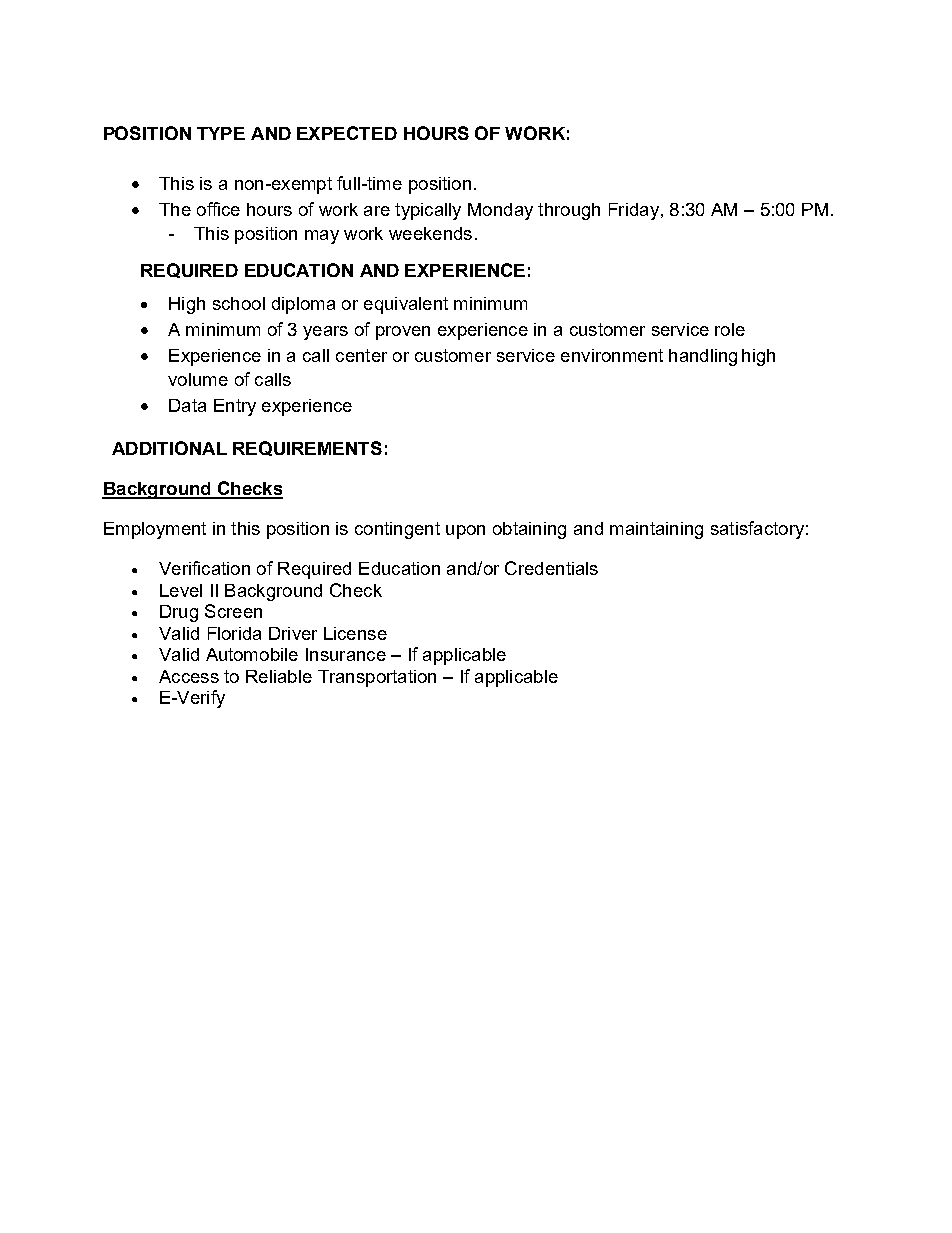 The width and height of the screenshot is (952, 1233). I want to click on Automobile, so click(252, 654).
